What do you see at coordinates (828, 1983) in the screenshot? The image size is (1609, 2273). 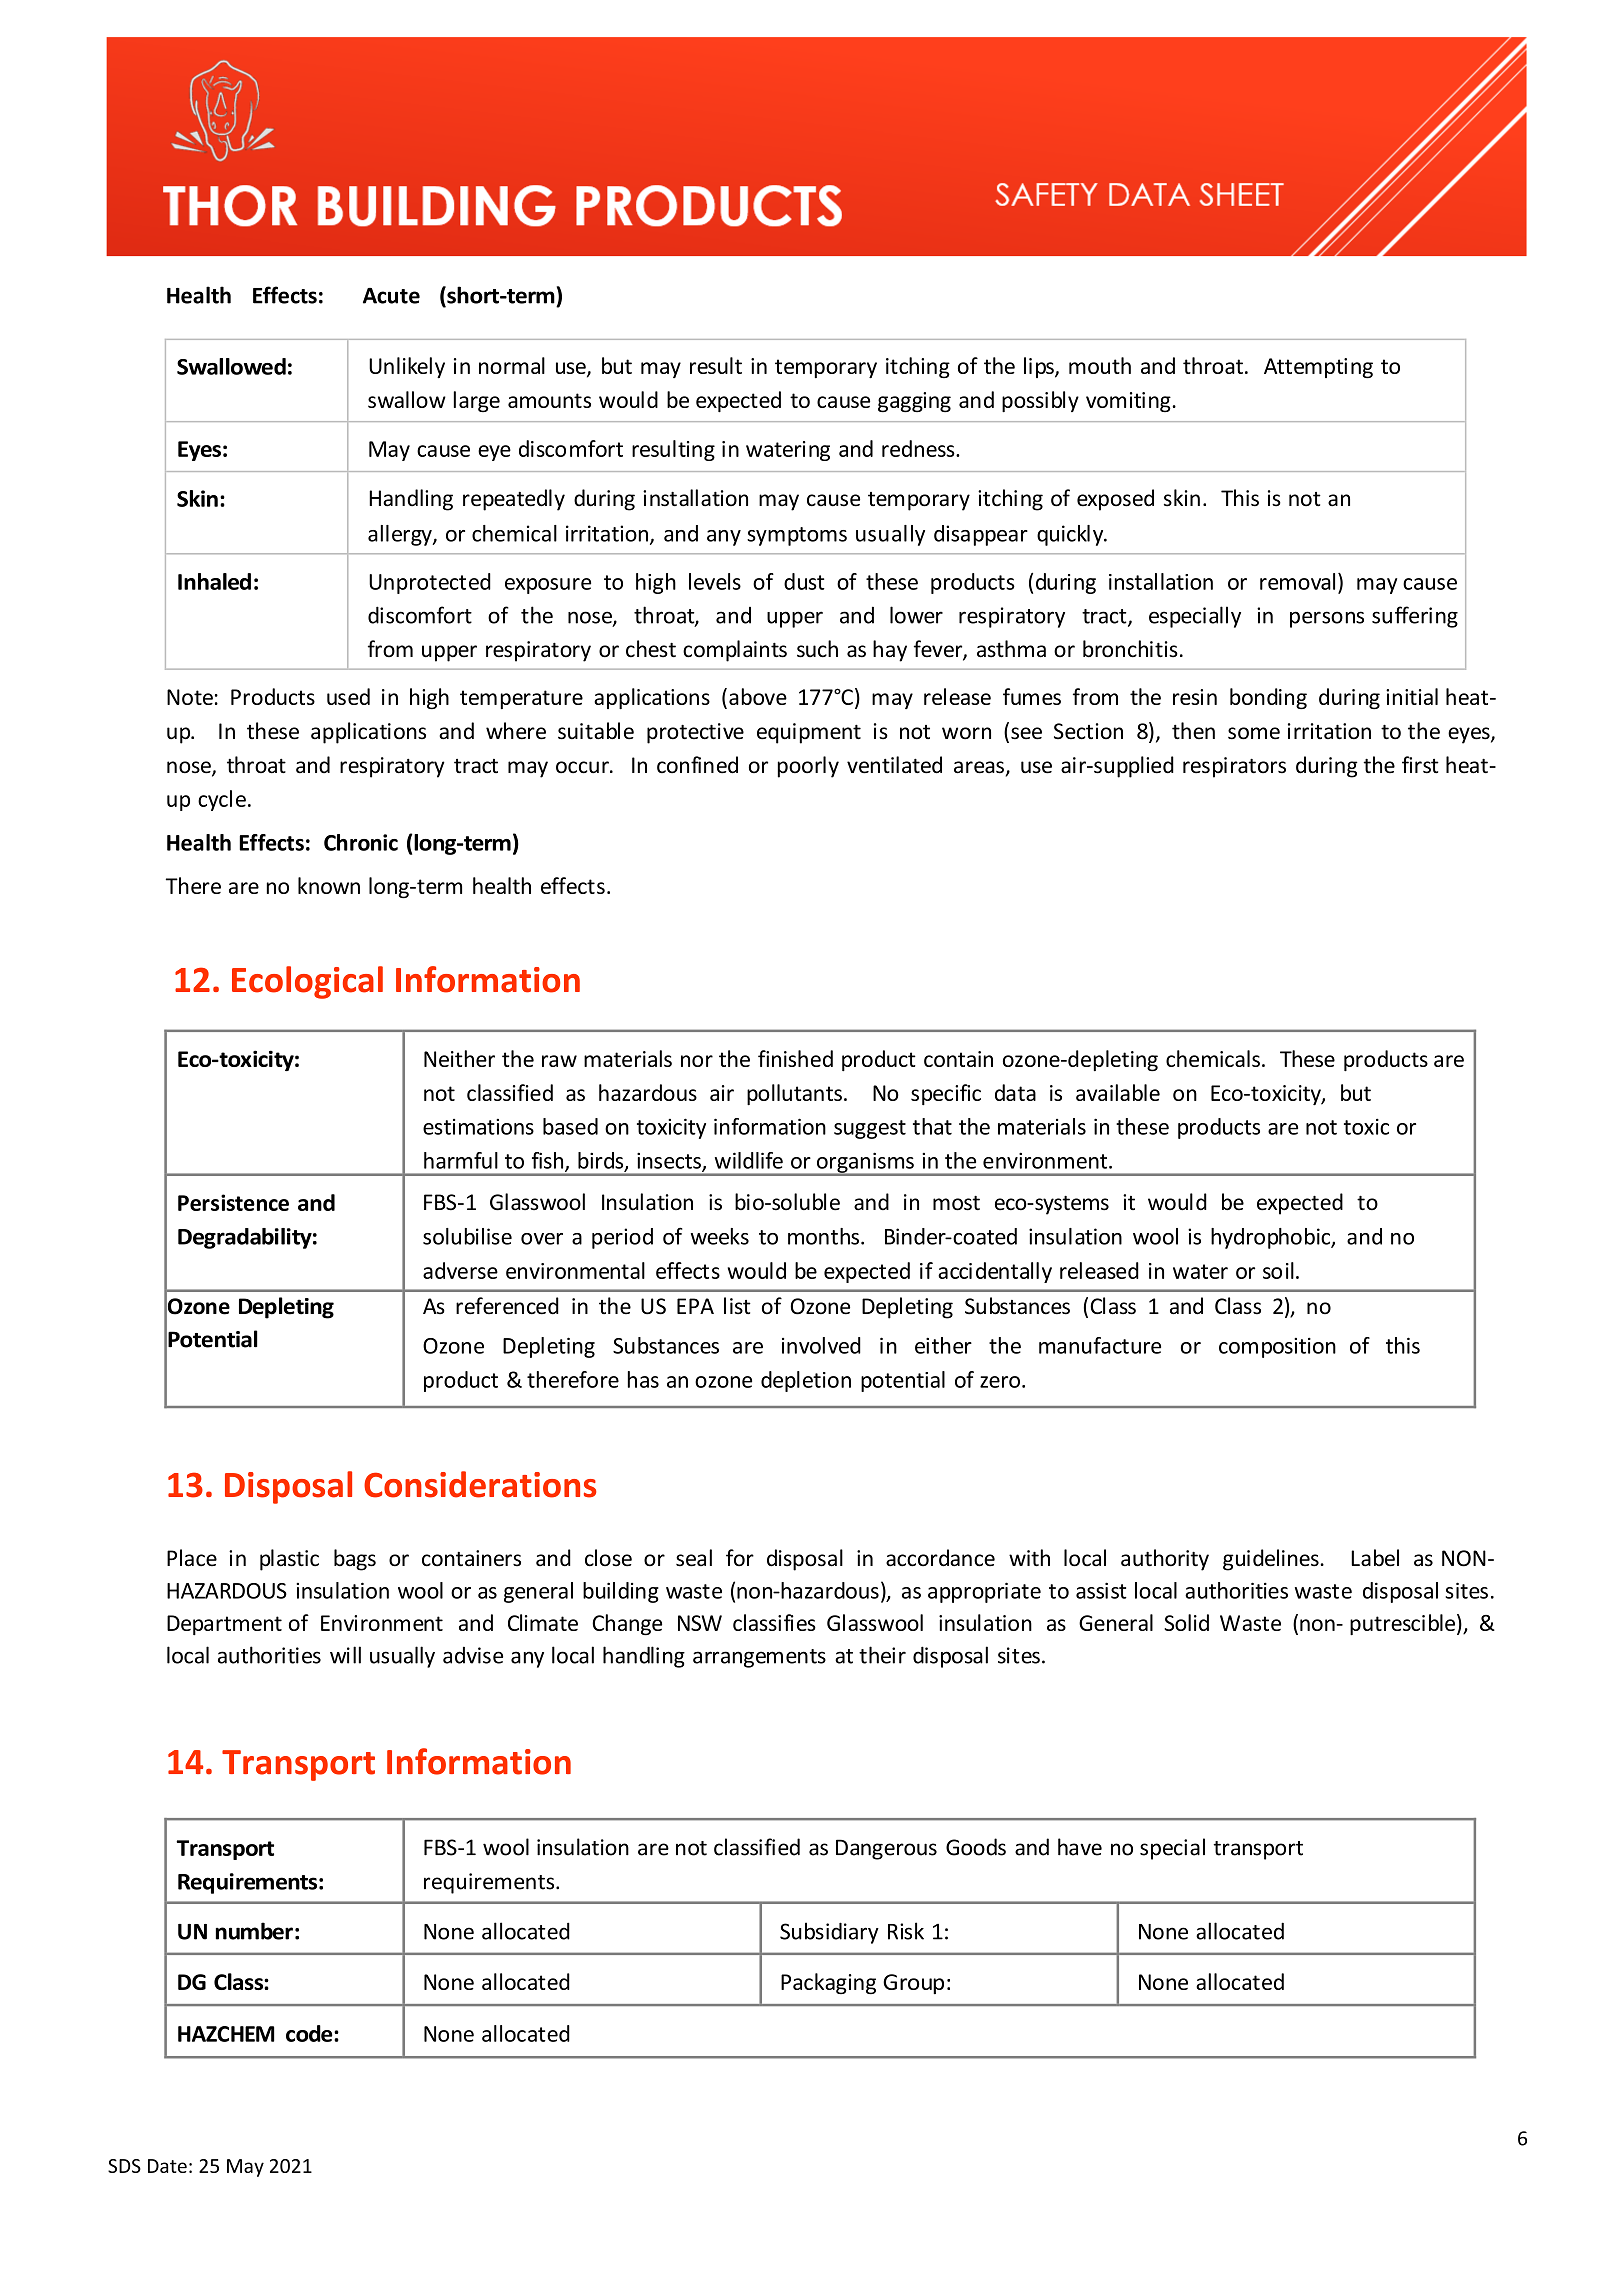 I see `Packaging` at bounding box center [828, 1983].
